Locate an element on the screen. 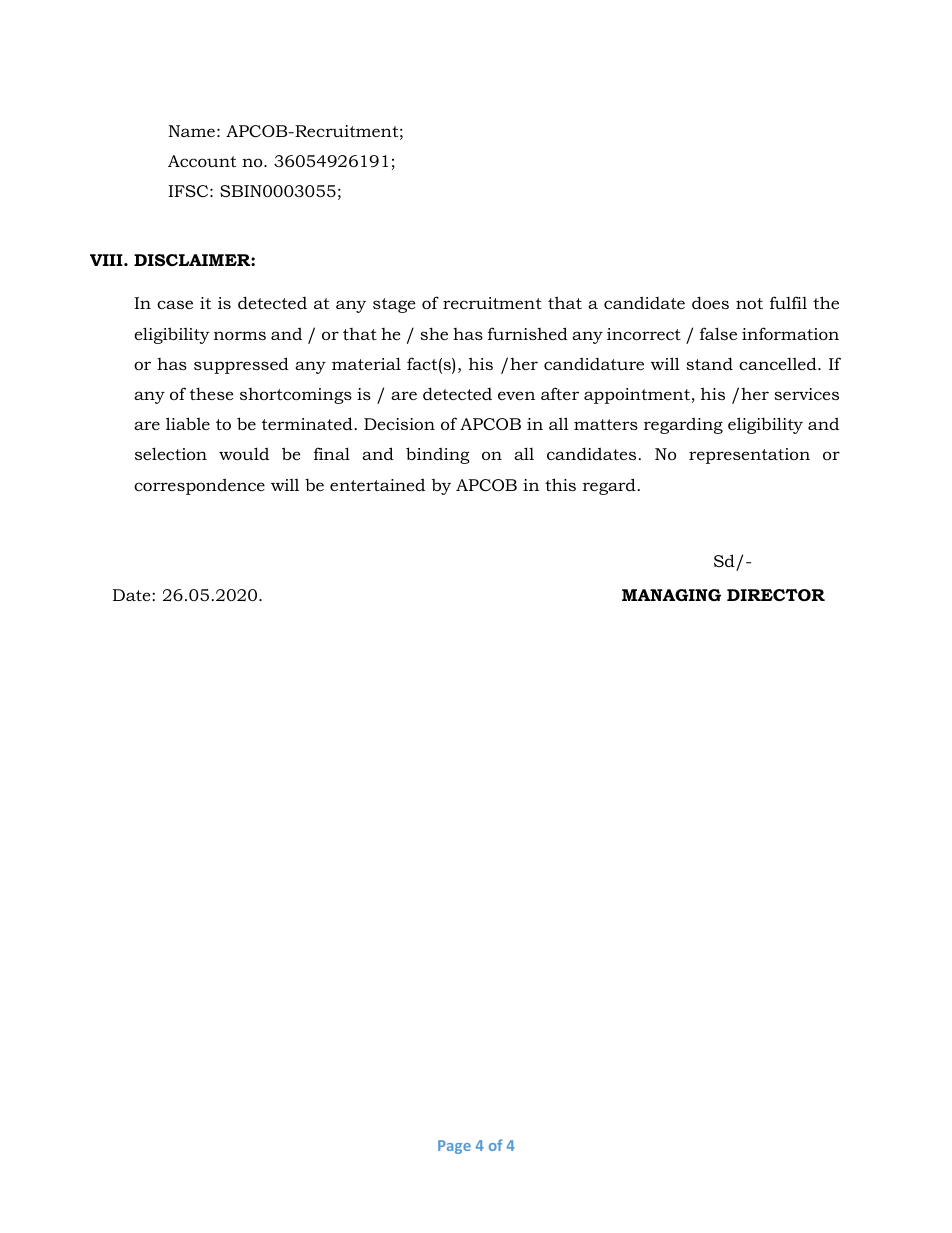 The width and height of the screenshot is (952, 1233). MANAGING is located at coordinates (671, 595).
